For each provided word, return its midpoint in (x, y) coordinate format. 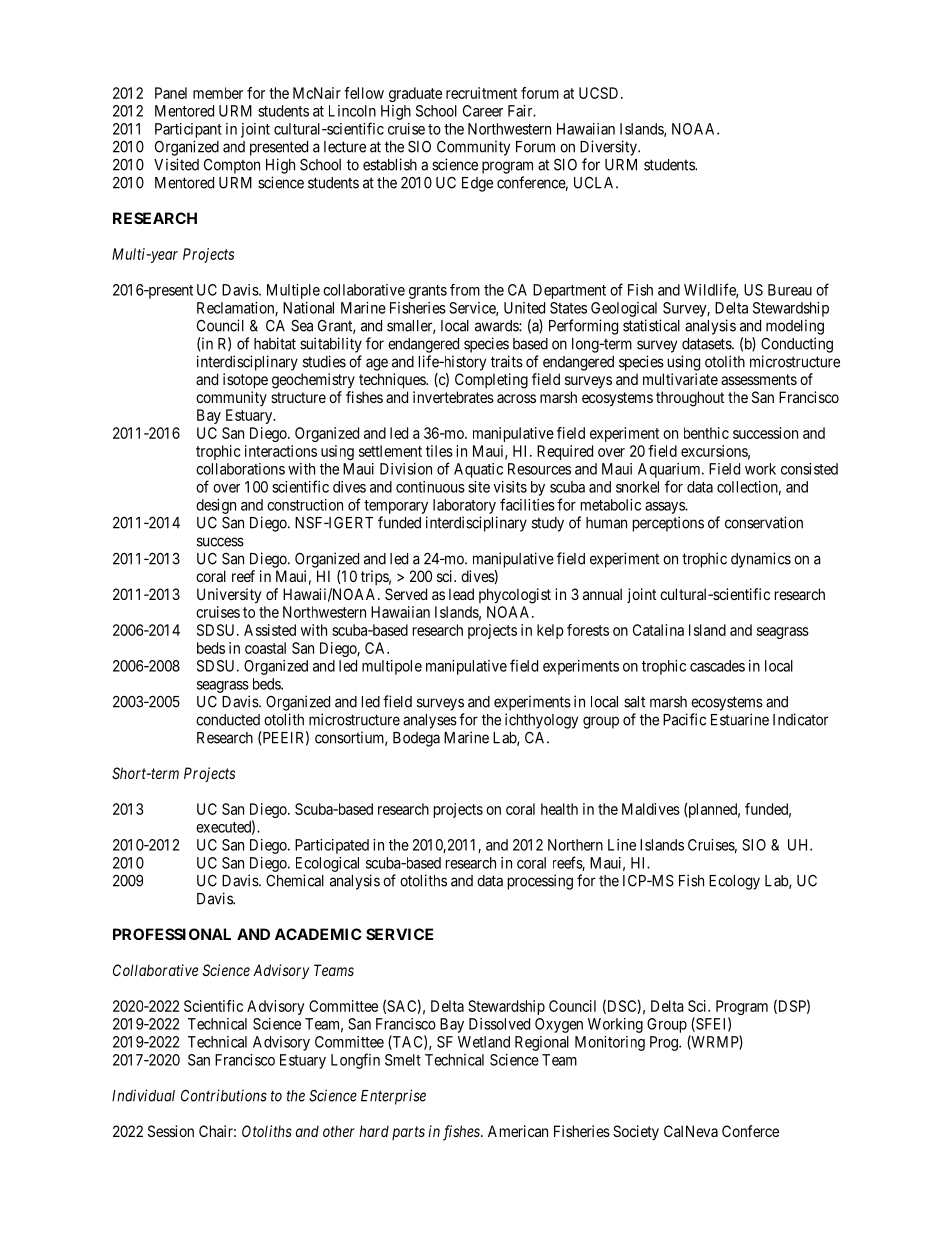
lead (461, 594)
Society (636, 1132)
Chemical (295, 880)
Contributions (224, 1095)
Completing (491, 381)
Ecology (734, 882)
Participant (188, 130)
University (229, 596)
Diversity (609, 148)
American (518, 1131)
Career (483, 111)
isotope (245, 380)
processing (540, 882)
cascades (717, 666)
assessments (759, 379)
